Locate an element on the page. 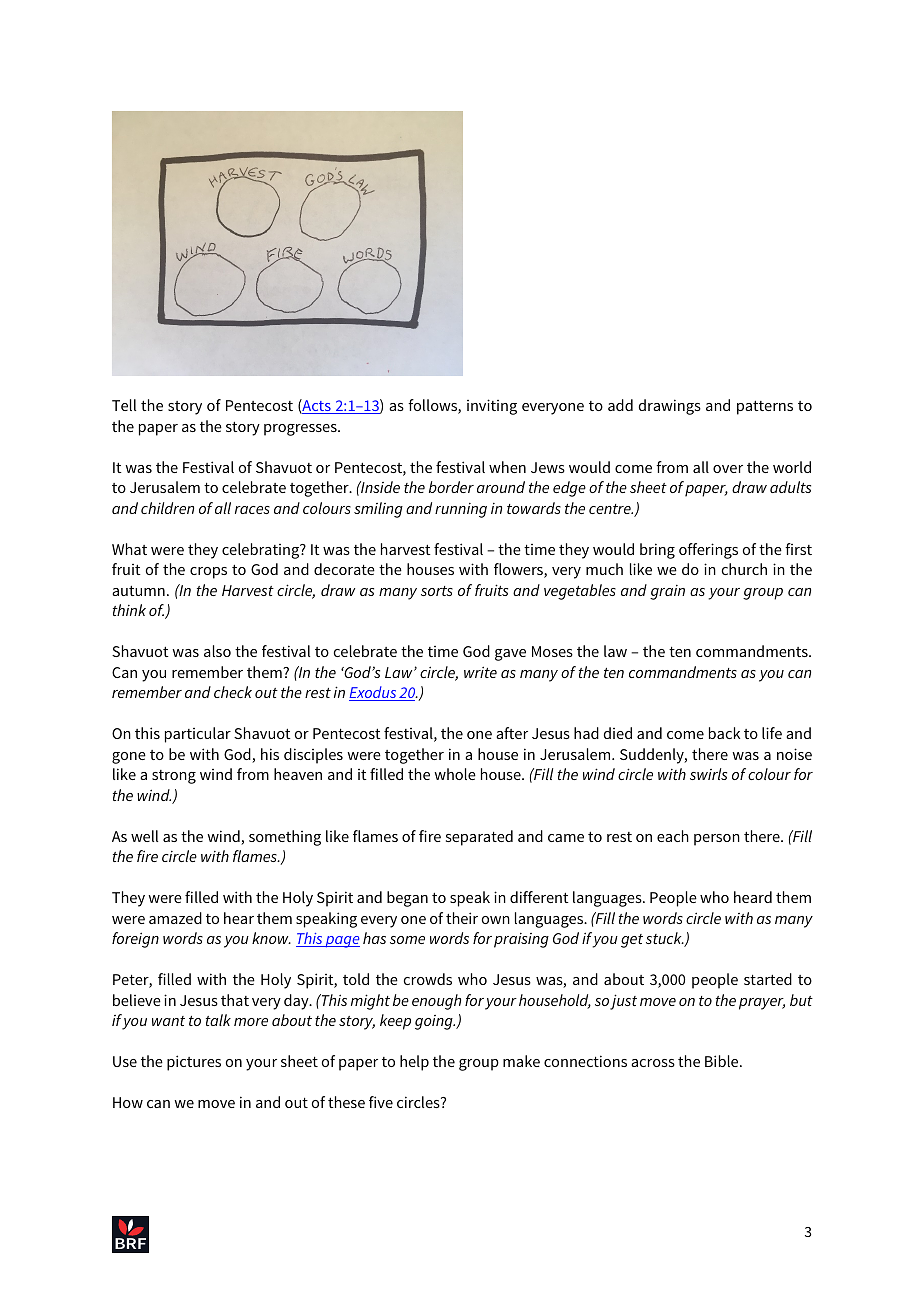 The height and width of the document is (1308, 924). pictures is located at coordinates (194, 1063).
